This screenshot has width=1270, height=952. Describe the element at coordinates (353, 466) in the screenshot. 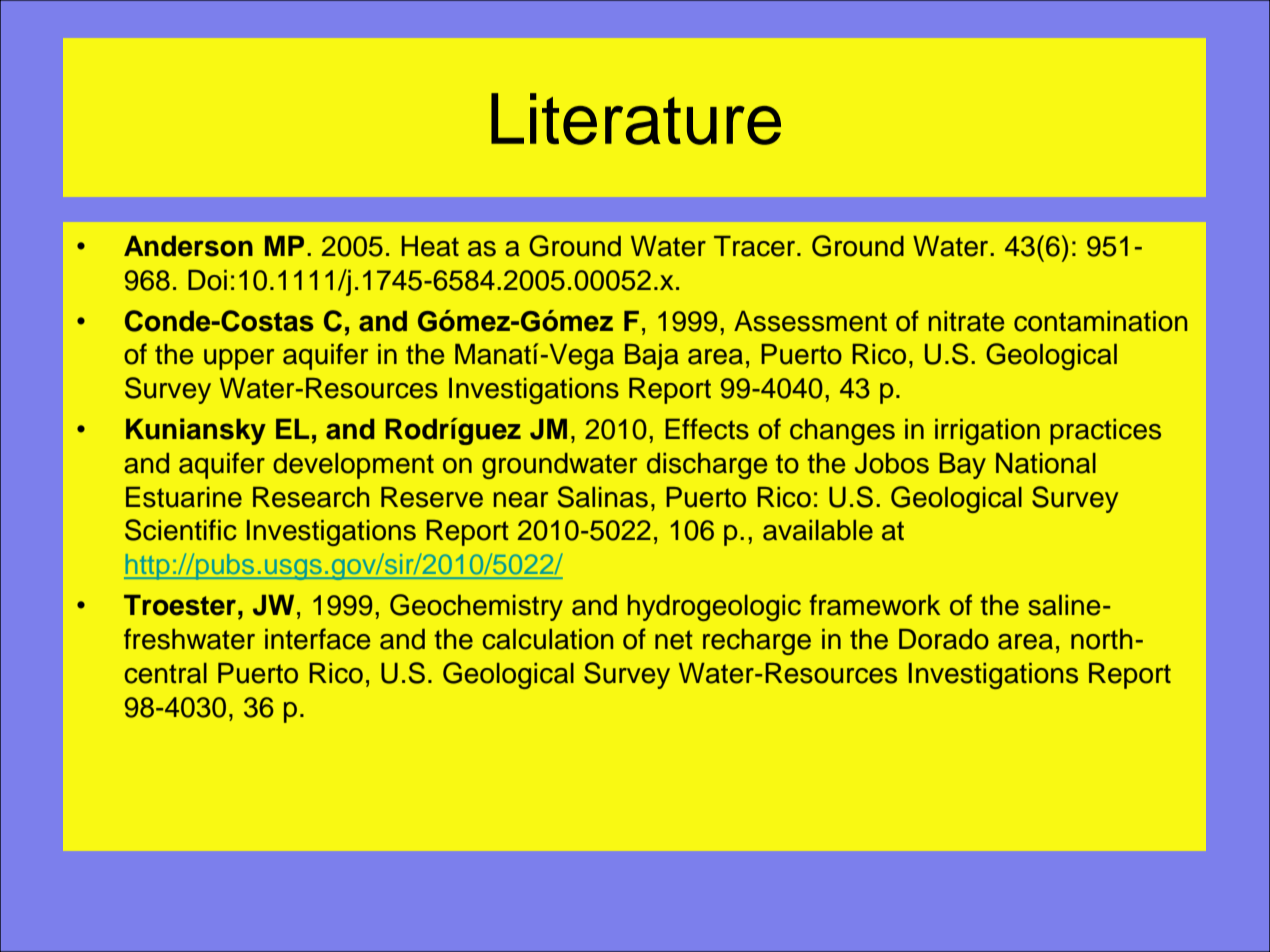

I see `development` at that location.
